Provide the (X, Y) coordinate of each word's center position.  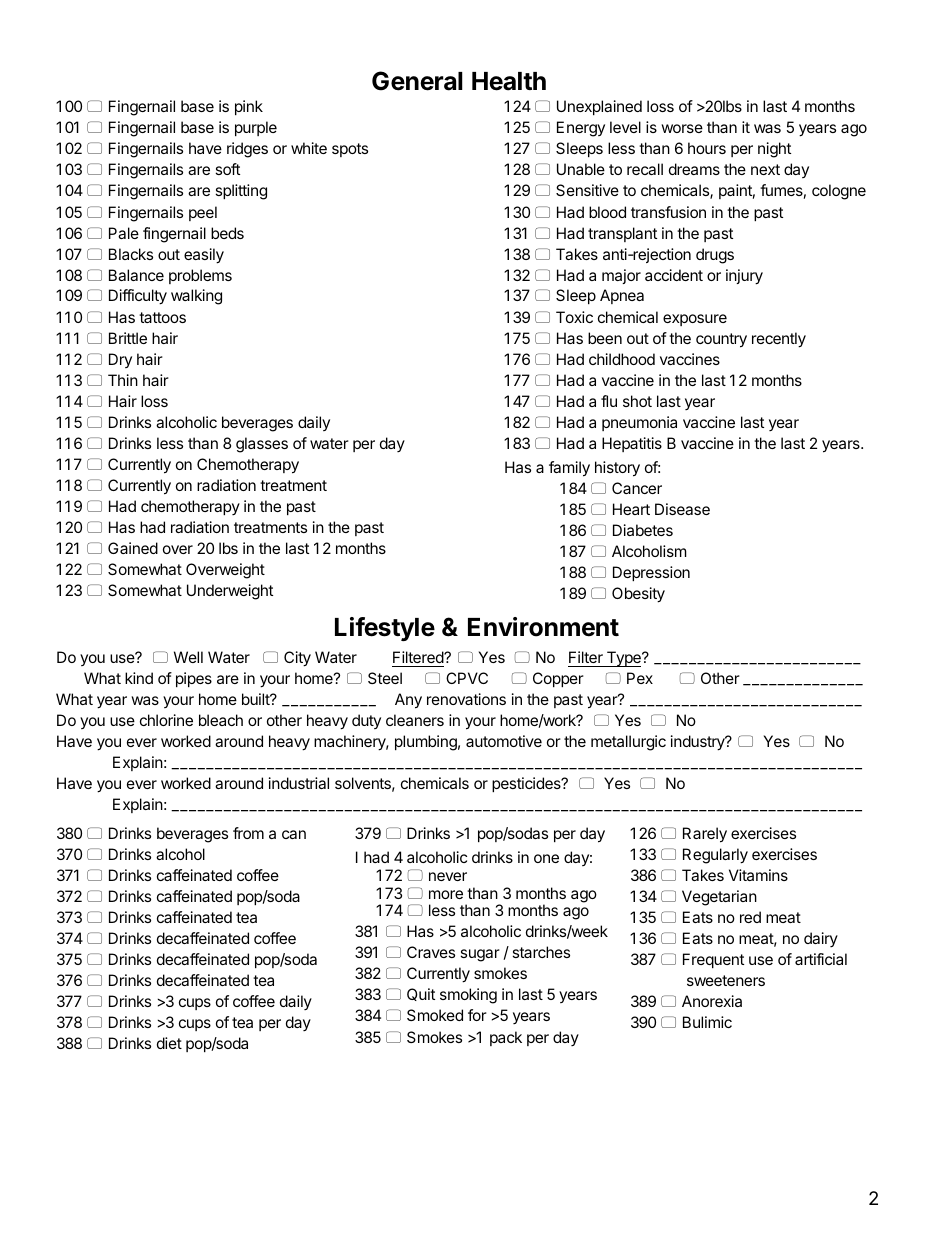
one (546, 858)
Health (509, 81)
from (248, 833)
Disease (682, 509)
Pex (640, 678)
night (774, 150)
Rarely (705, 835)
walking (196, 297)
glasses (262, 445)
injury (744, 277)
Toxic (574, 317)
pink (249, 107)
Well (188, 657)
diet (169, 1043)
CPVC (467, 678)
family (569, 469)
